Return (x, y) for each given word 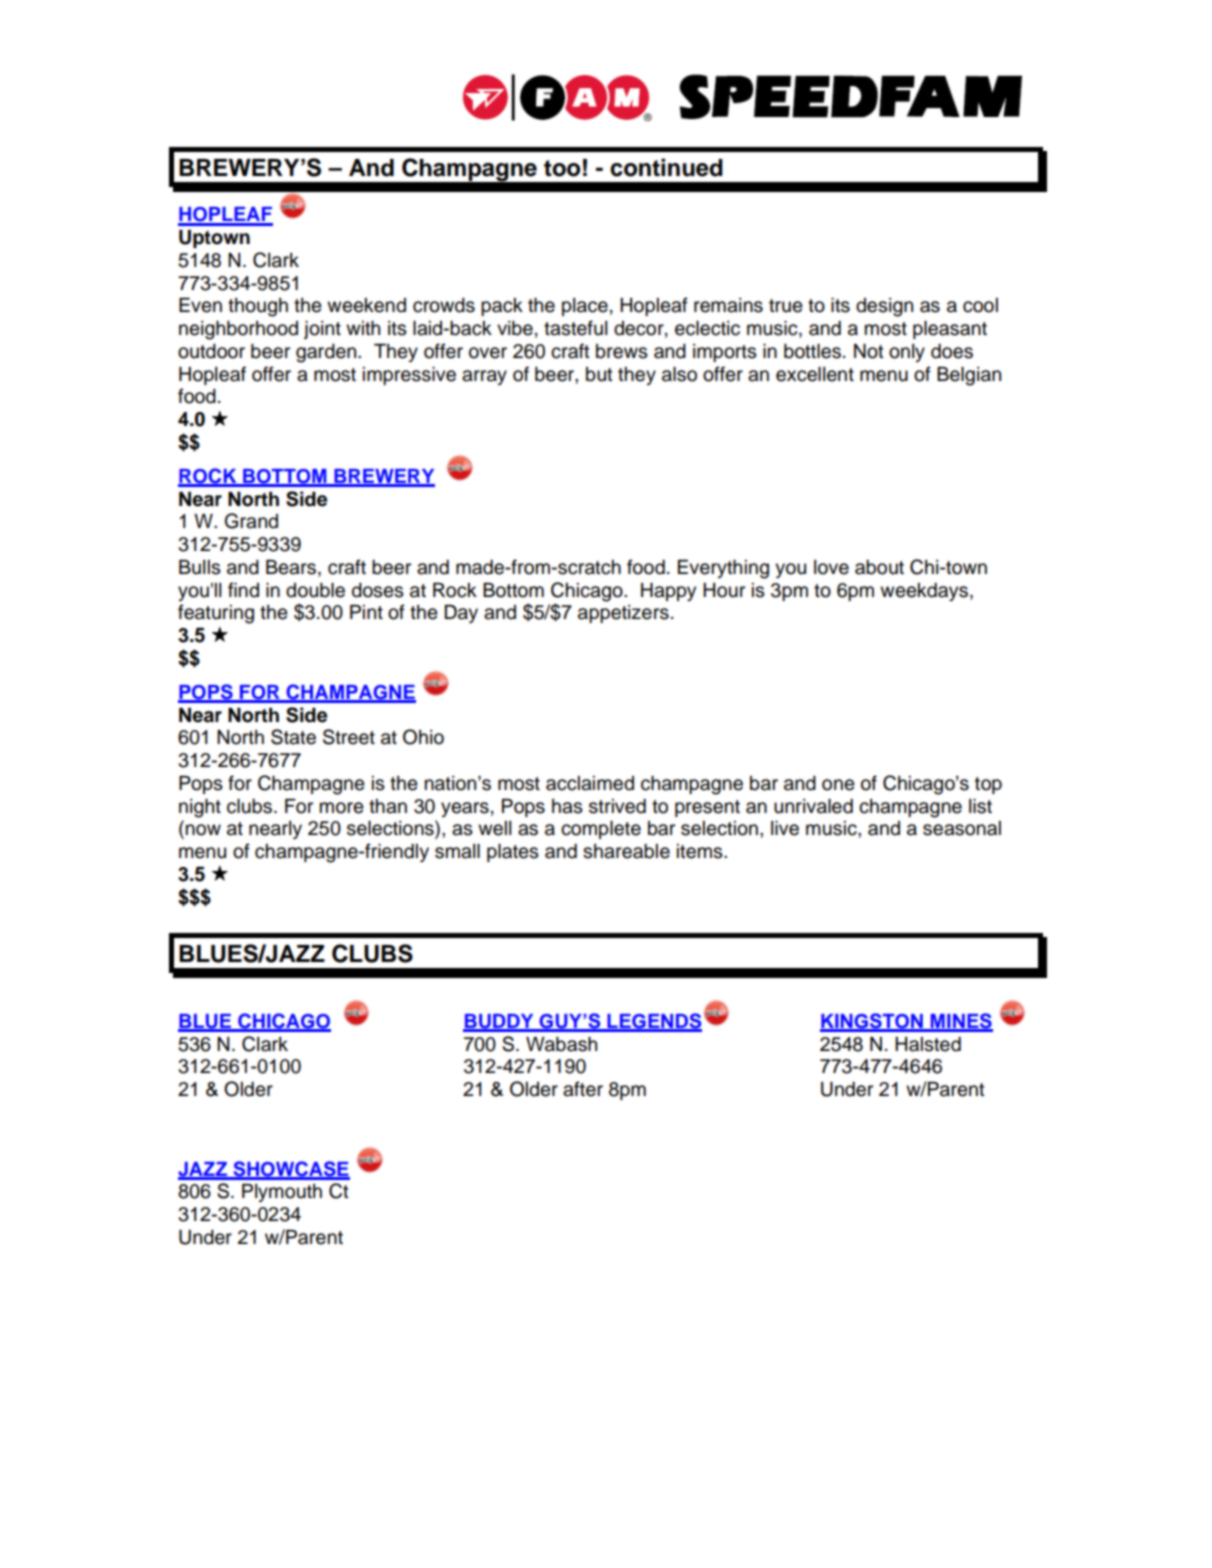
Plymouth (282, 1193)
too (562, 168)
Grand (251, 521)
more (342, 808)
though (258, 307)
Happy (668, 592)
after (583, 1089)
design (884, 307)
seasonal (962, 828)
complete (601, 830)
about (879, 567)
